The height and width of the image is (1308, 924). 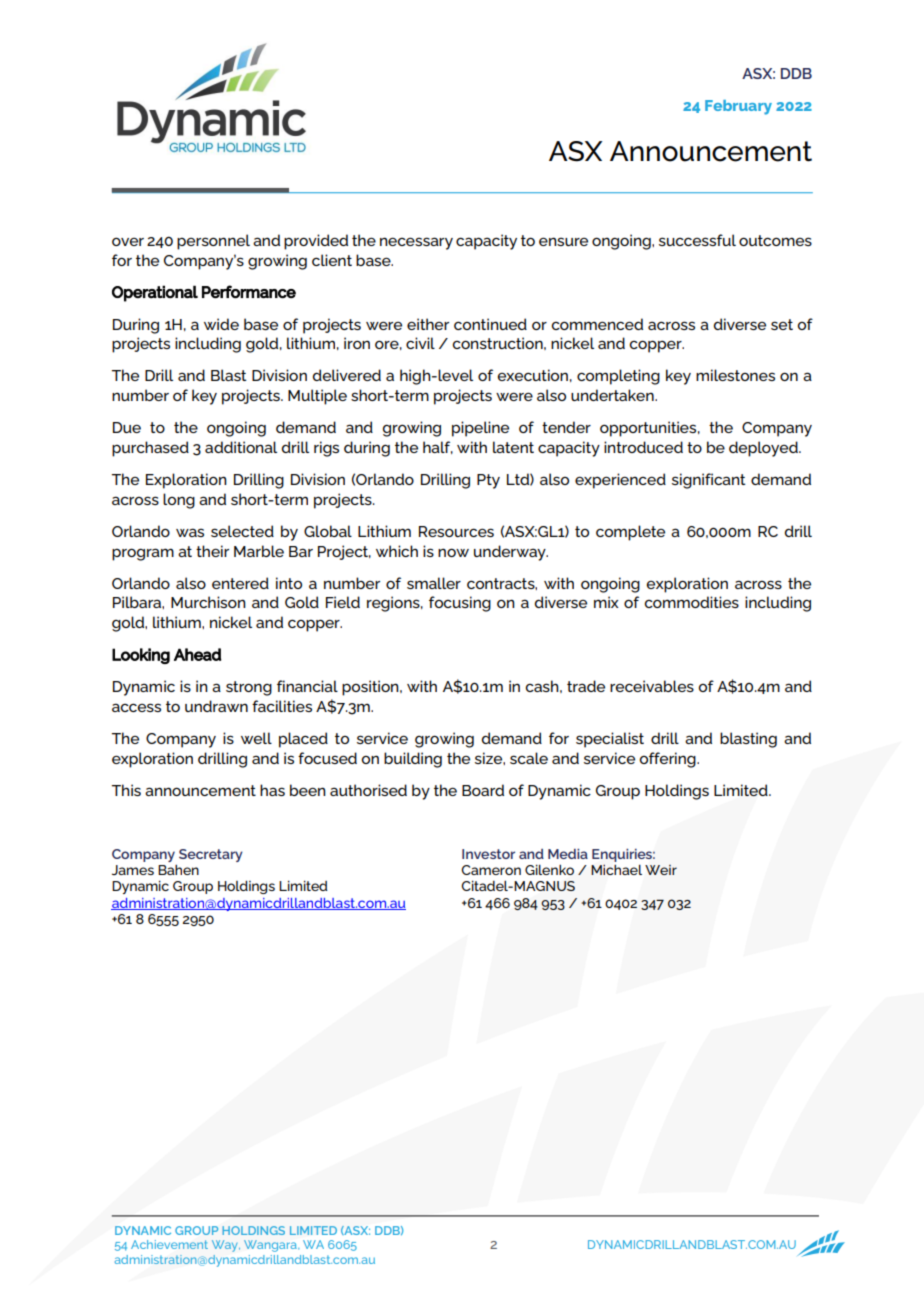 I want to click on personnel, so click(x=213, y=242).
